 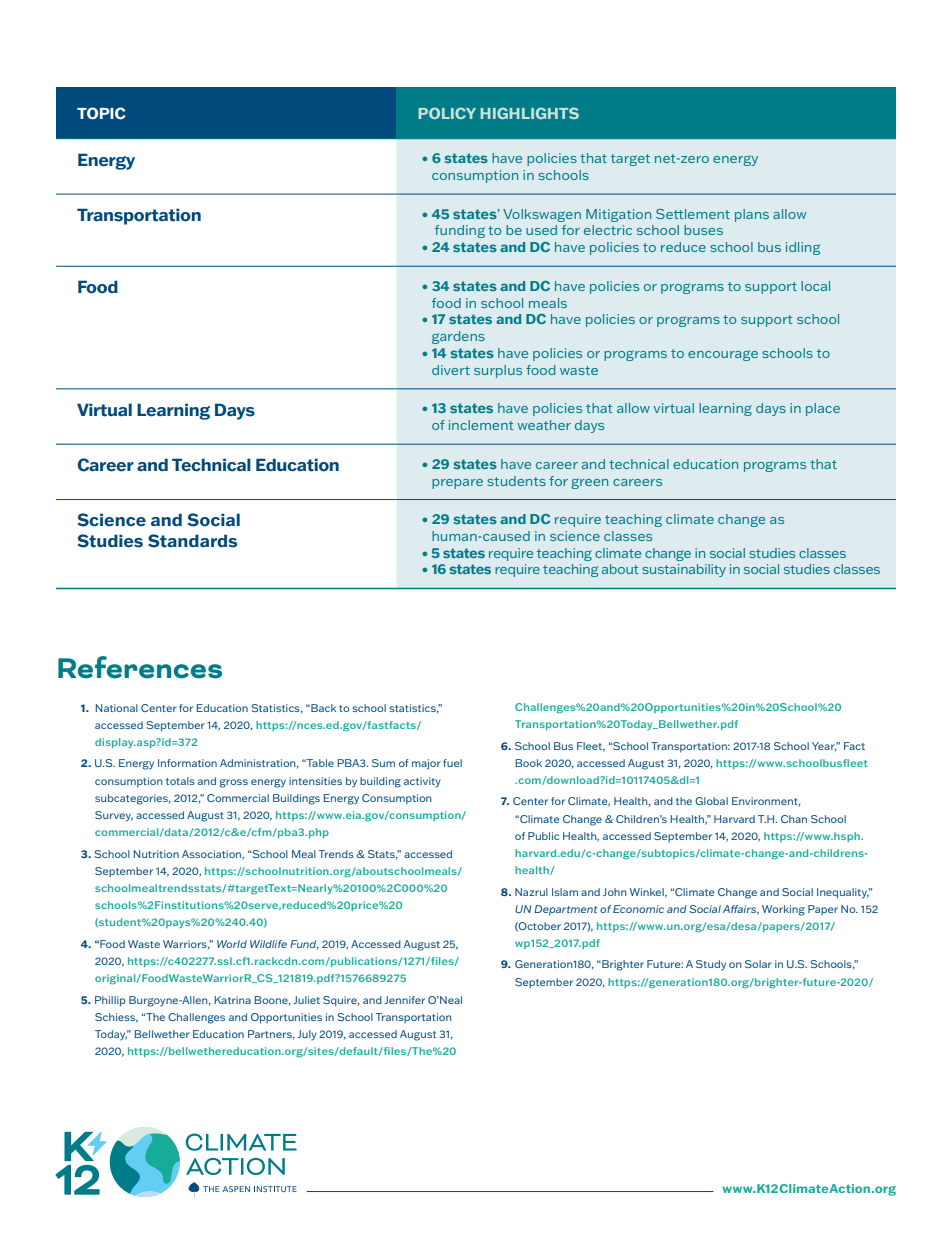 What do you see at coordinates (684, 570) in the page?
I see `sustainability` at bounding box center [684, 570].
